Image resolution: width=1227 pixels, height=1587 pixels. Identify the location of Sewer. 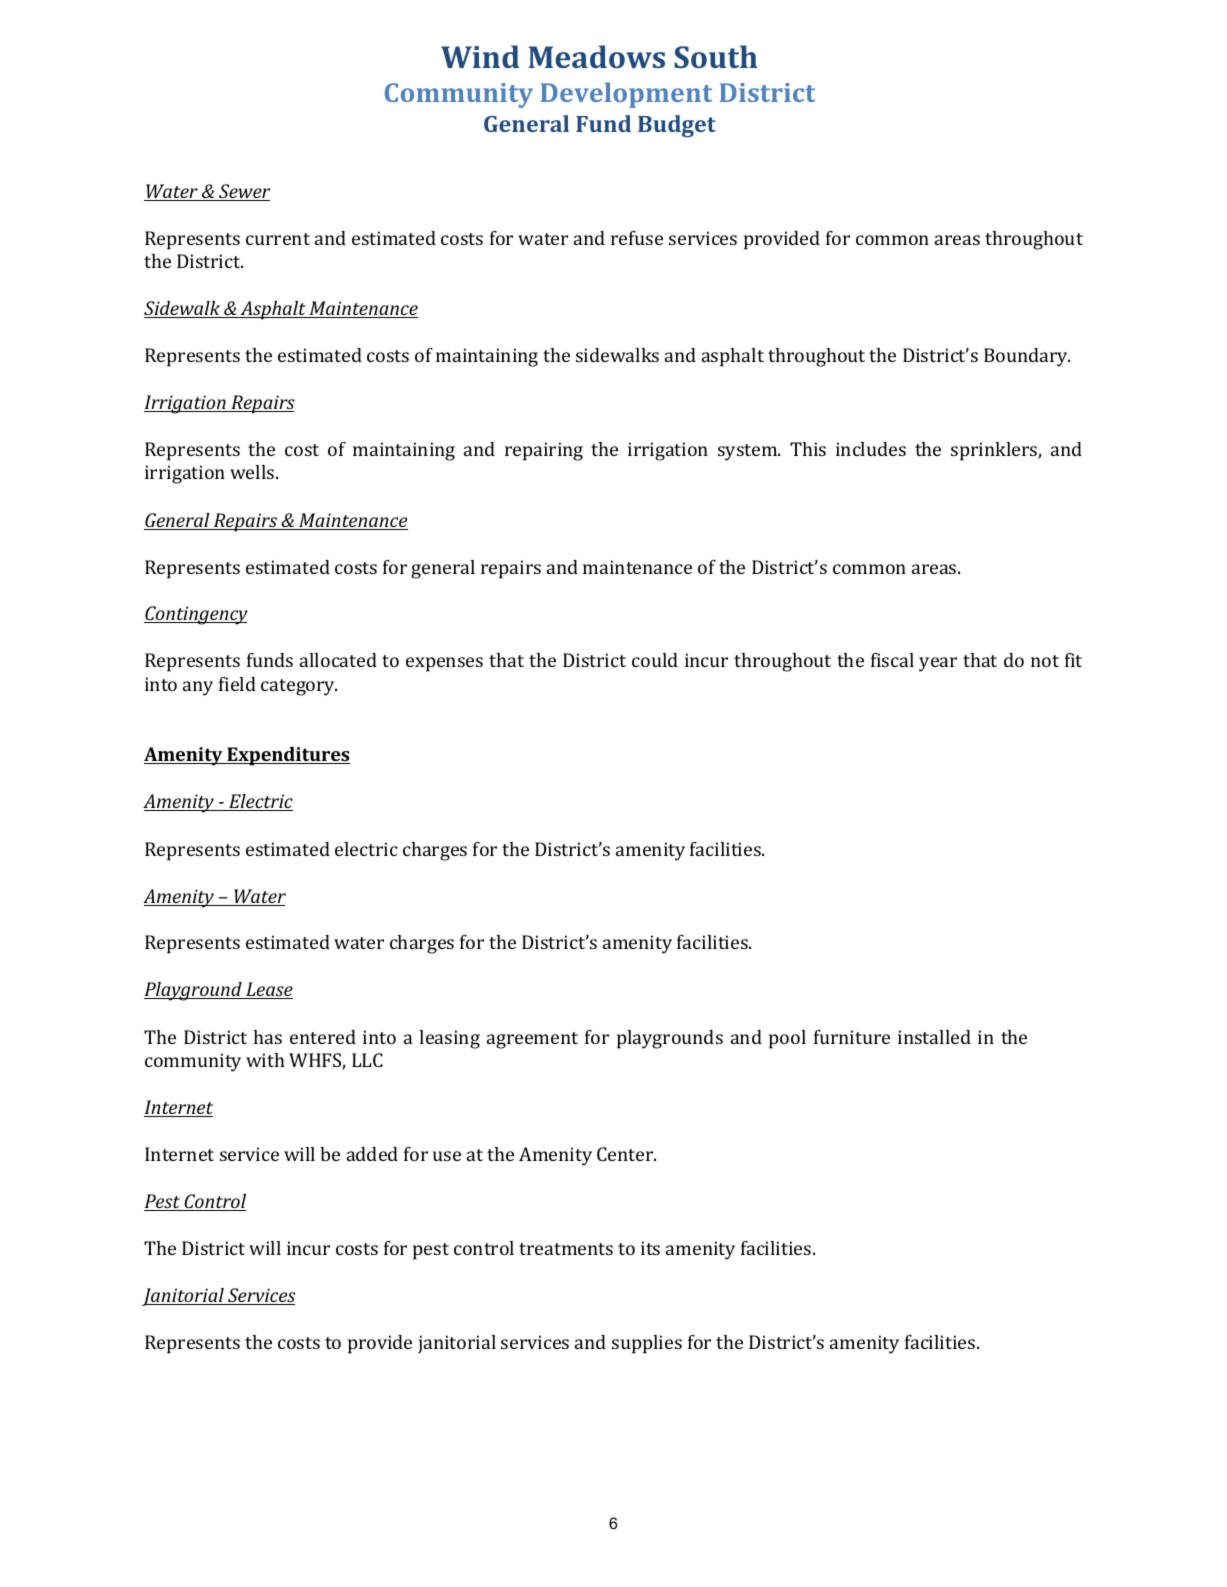
(243, 192).
